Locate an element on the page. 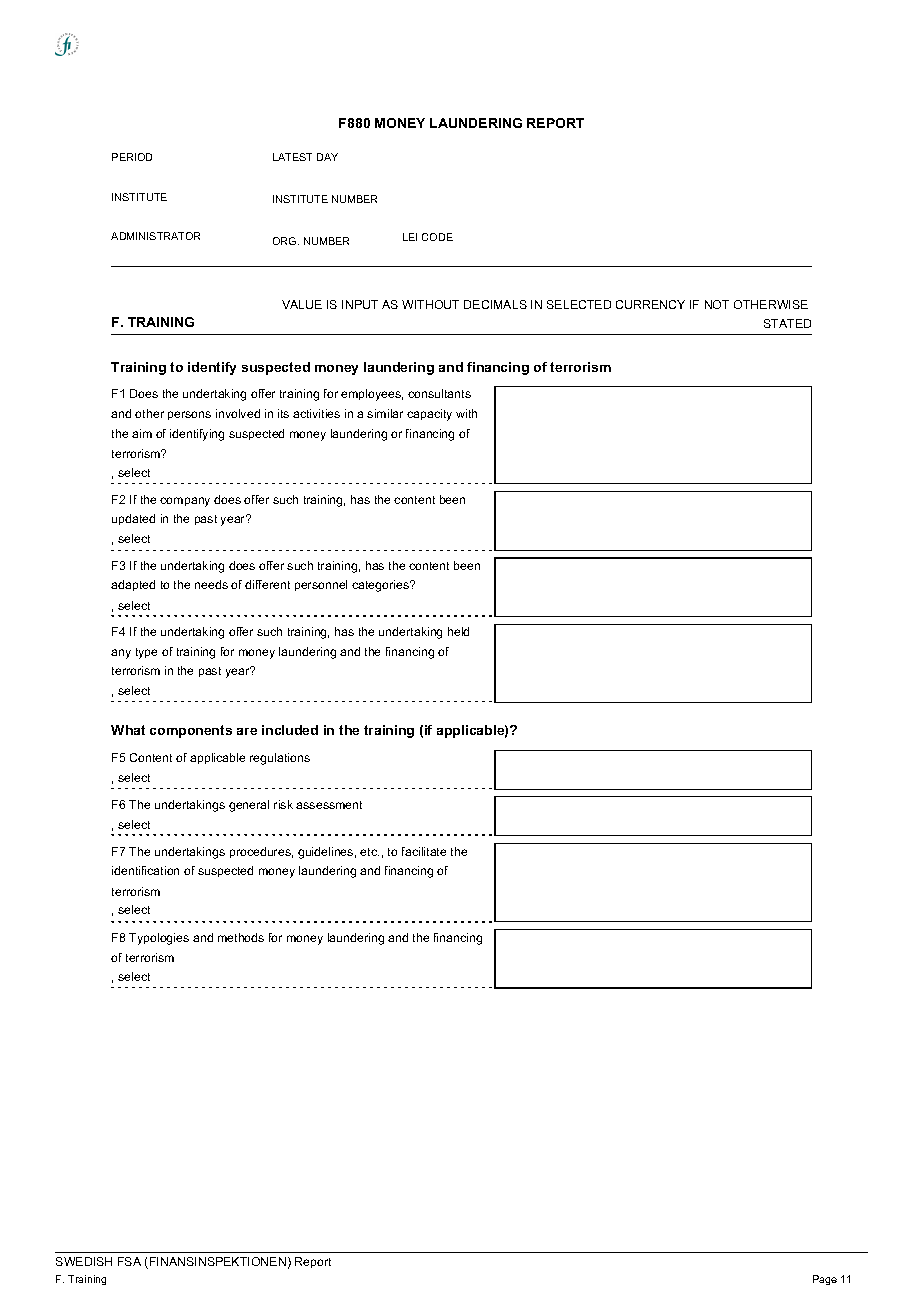 This document has height=1308, width=924. FSA is located at coordinates (129, 1261).
